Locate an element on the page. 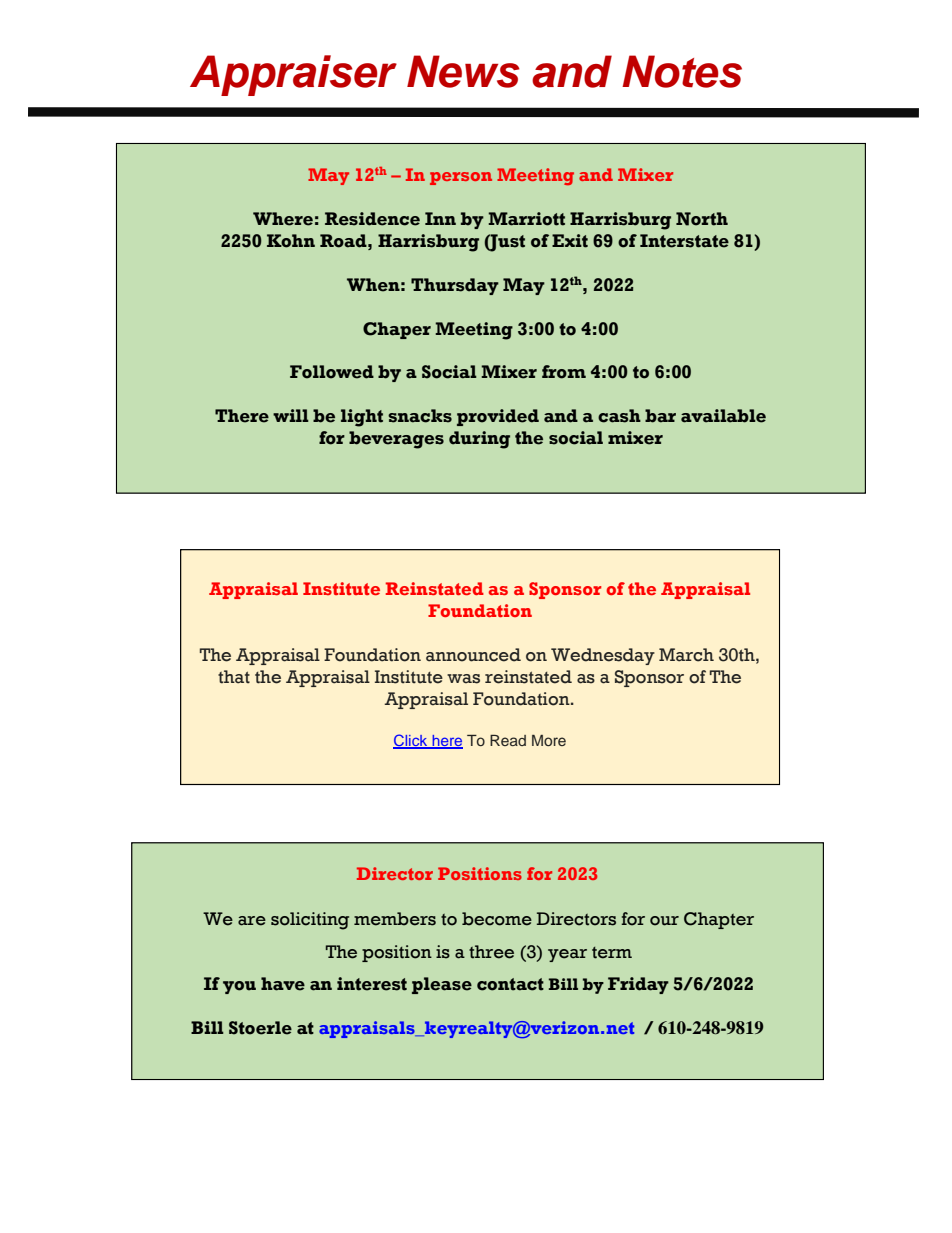 Image resolution: width=952 pixels, height=1233 pixels. during is located at coordinates (479, 440).
